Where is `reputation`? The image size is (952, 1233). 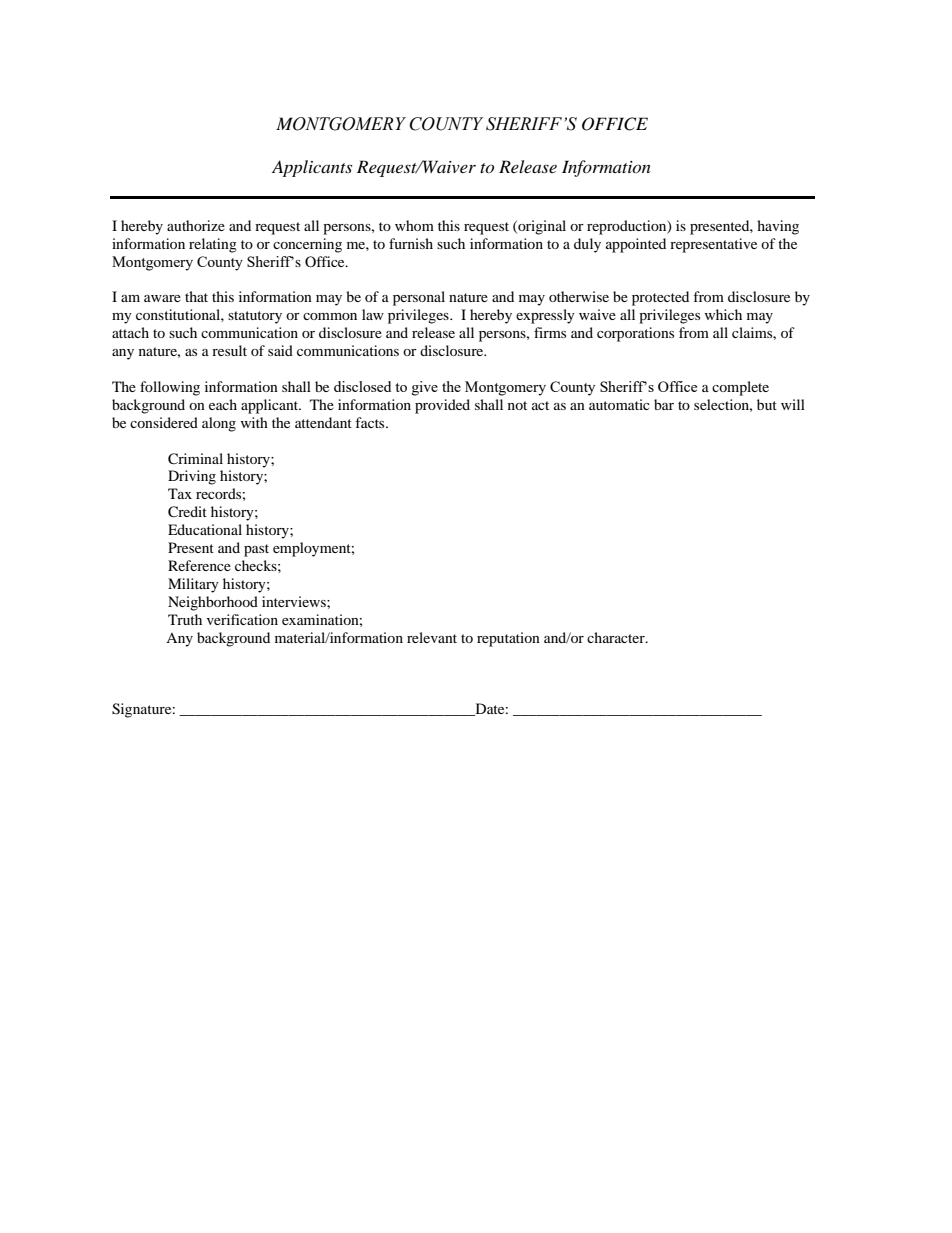 reputation is located at coordinates (508, 639).
